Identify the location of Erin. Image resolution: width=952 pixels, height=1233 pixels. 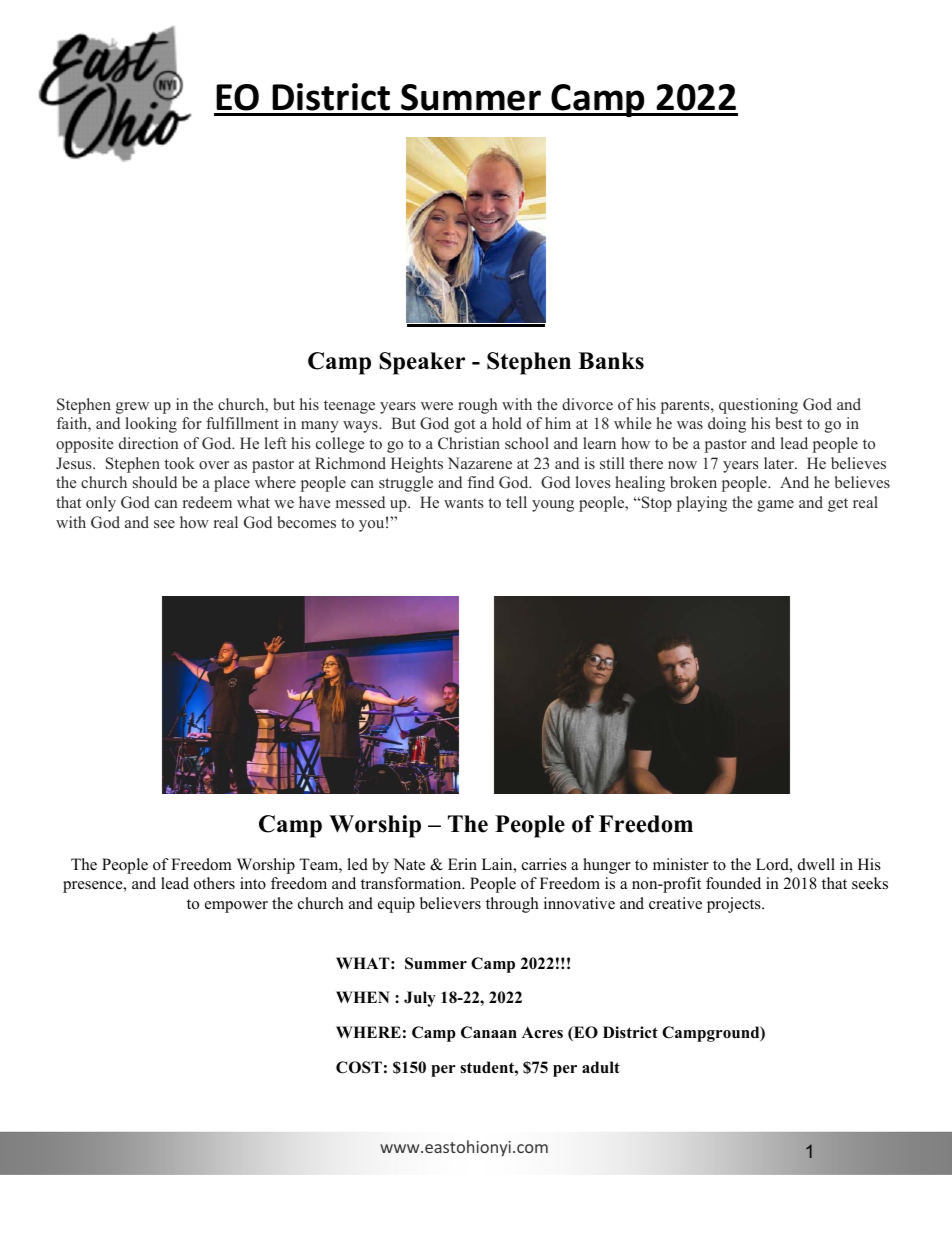
(462, 864).
